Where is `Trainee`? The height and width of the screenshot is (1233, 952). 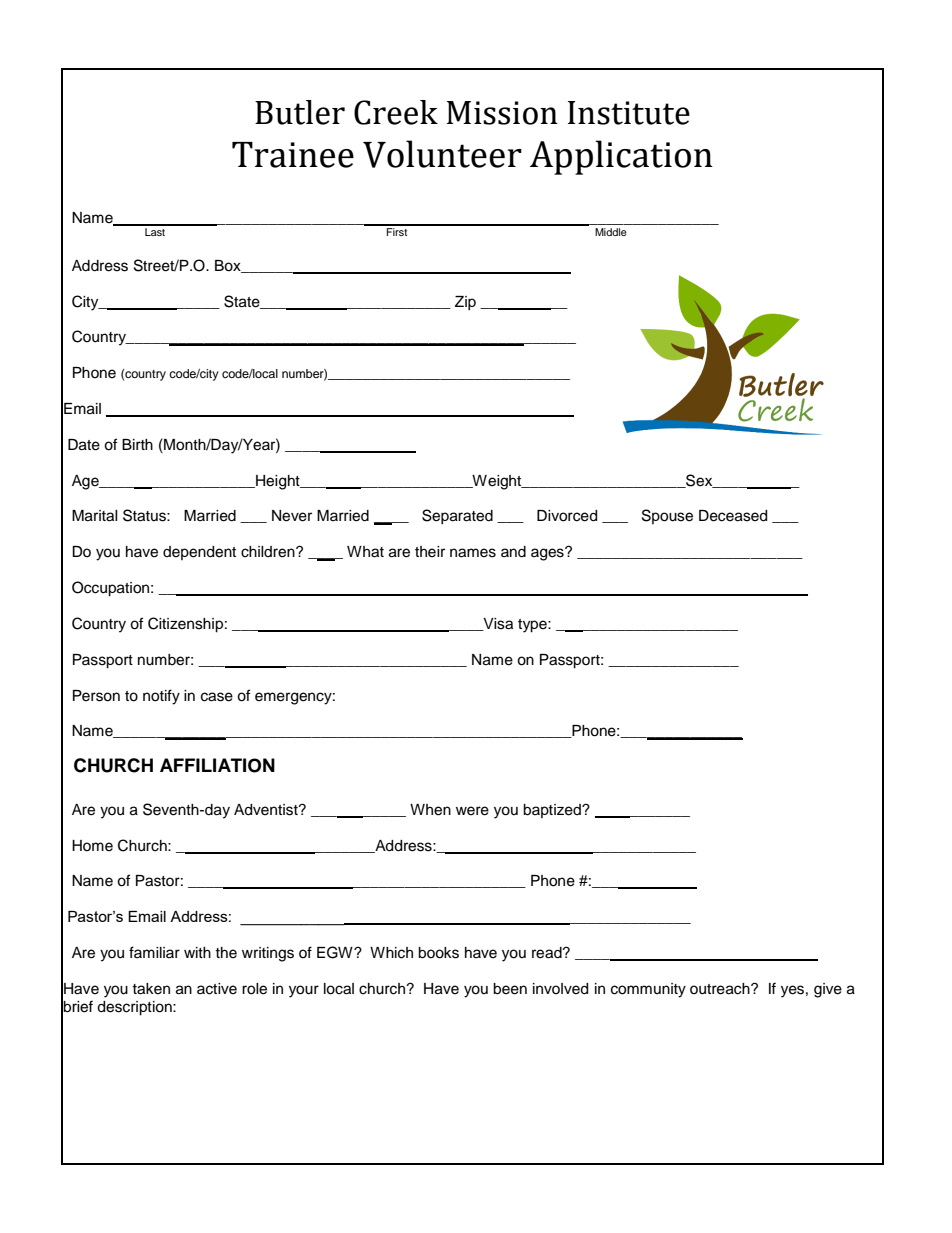 Trainee is located at coordinates (293, 155).
